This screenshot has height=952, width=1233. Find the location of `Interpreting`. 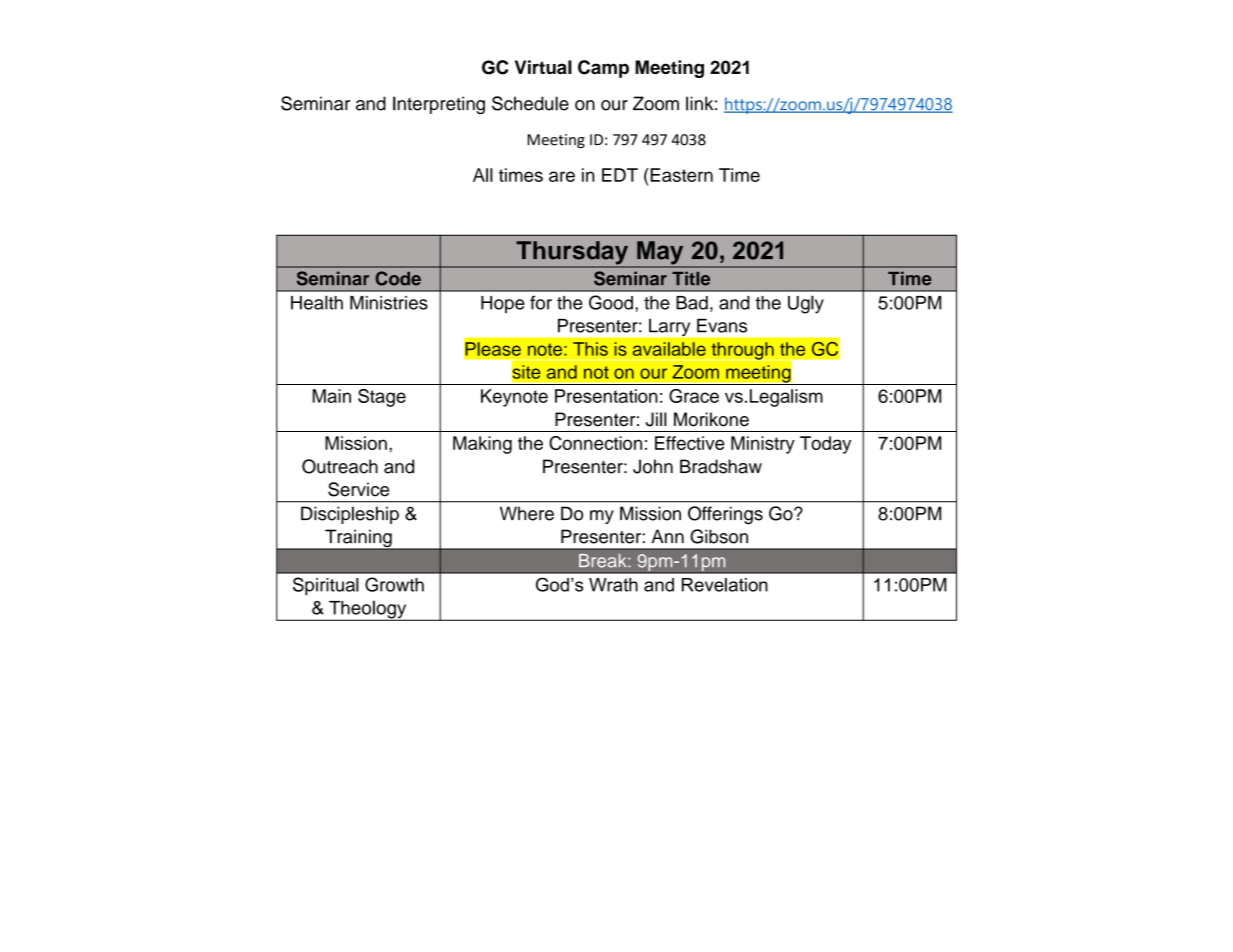

Interpreting is located at coordinates (439, 105).
